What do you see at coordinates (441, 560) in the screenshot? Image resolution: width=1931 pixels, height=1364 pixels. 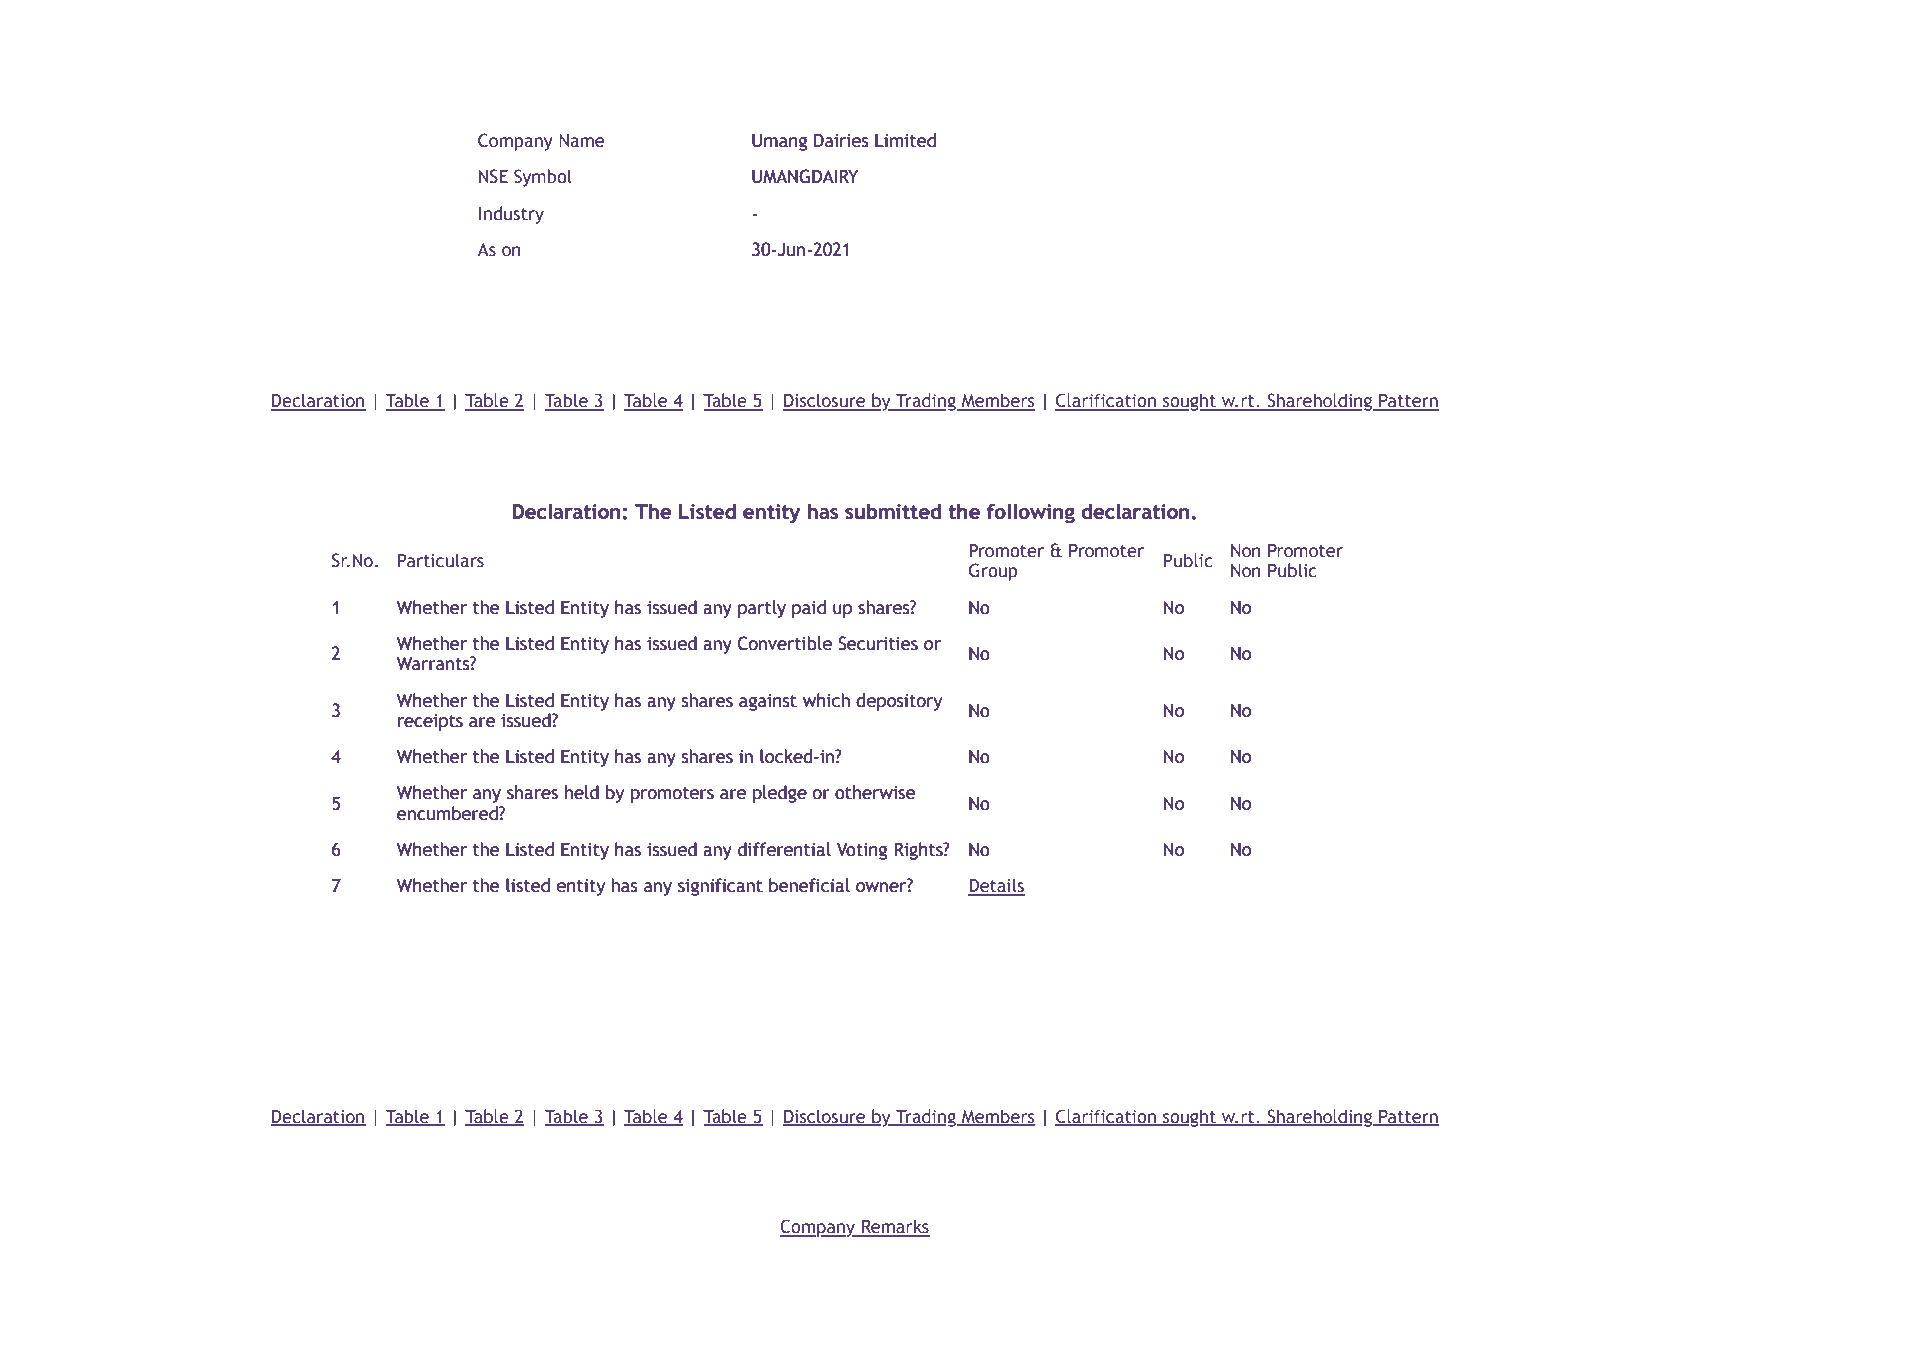 I see `Particulars` at bounding box center [441, 560].
